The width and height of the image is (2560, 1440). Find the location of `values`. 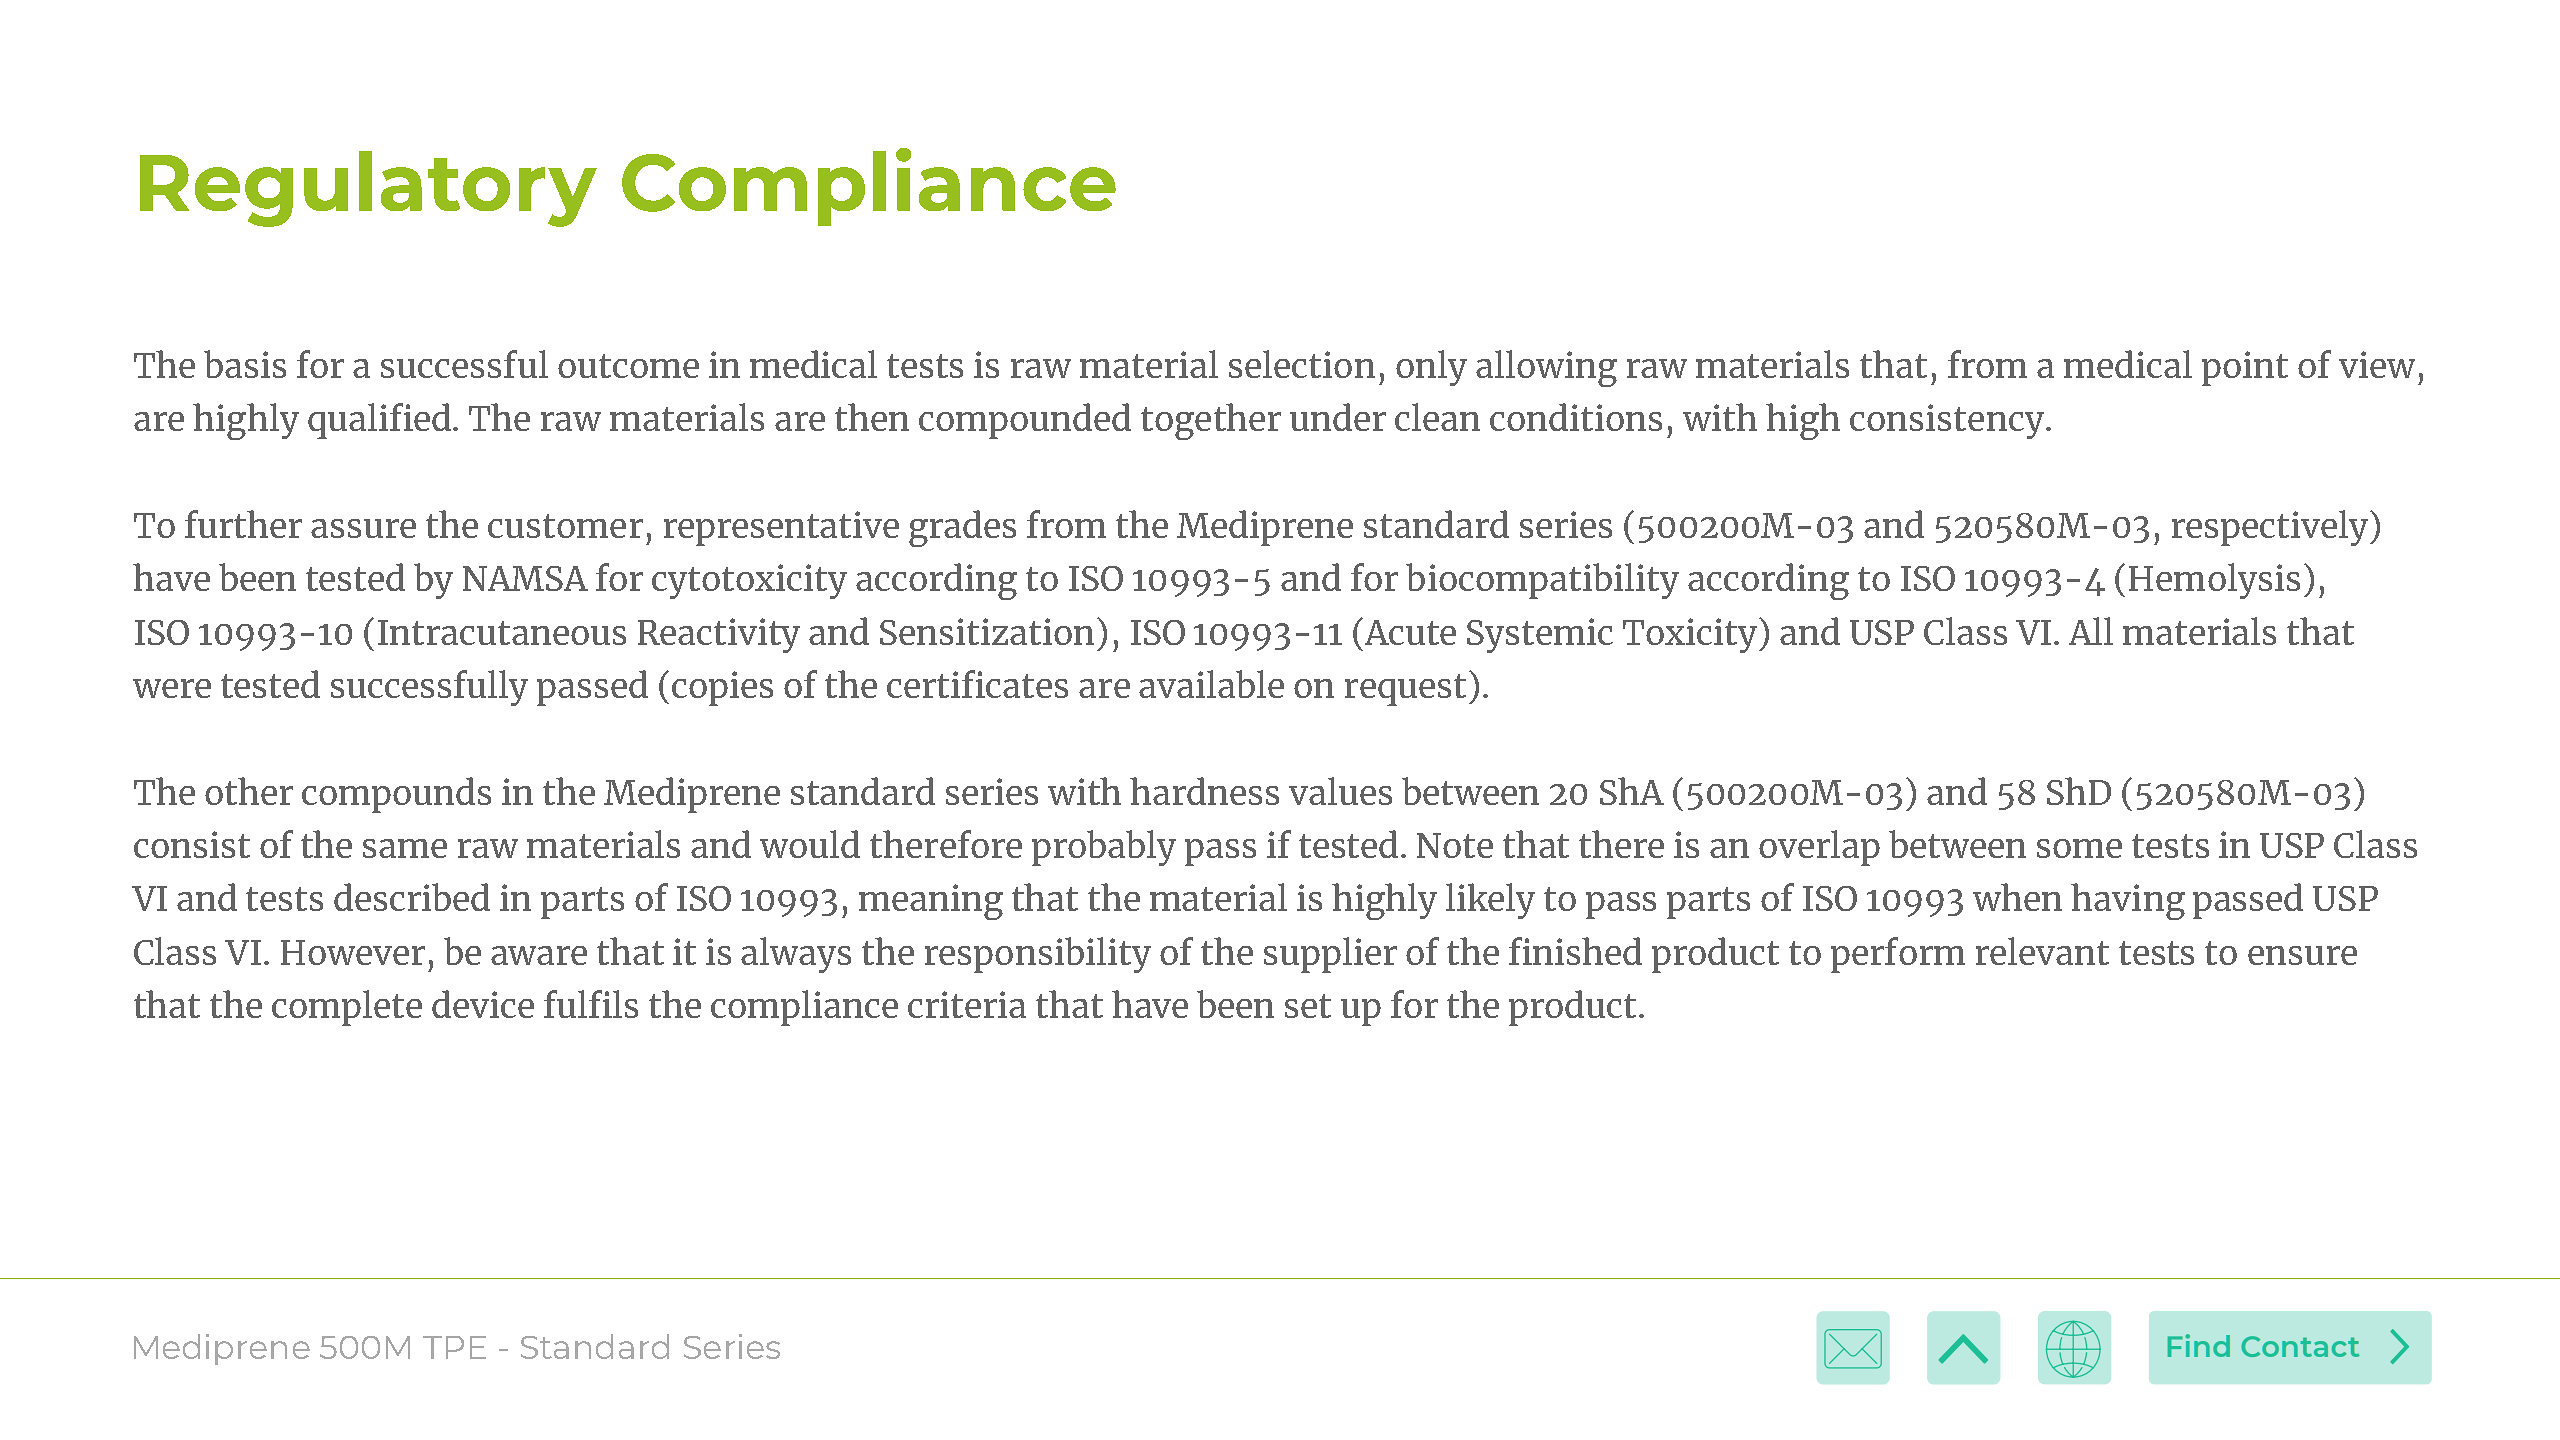

values is located at coordinates (1340, 791).
